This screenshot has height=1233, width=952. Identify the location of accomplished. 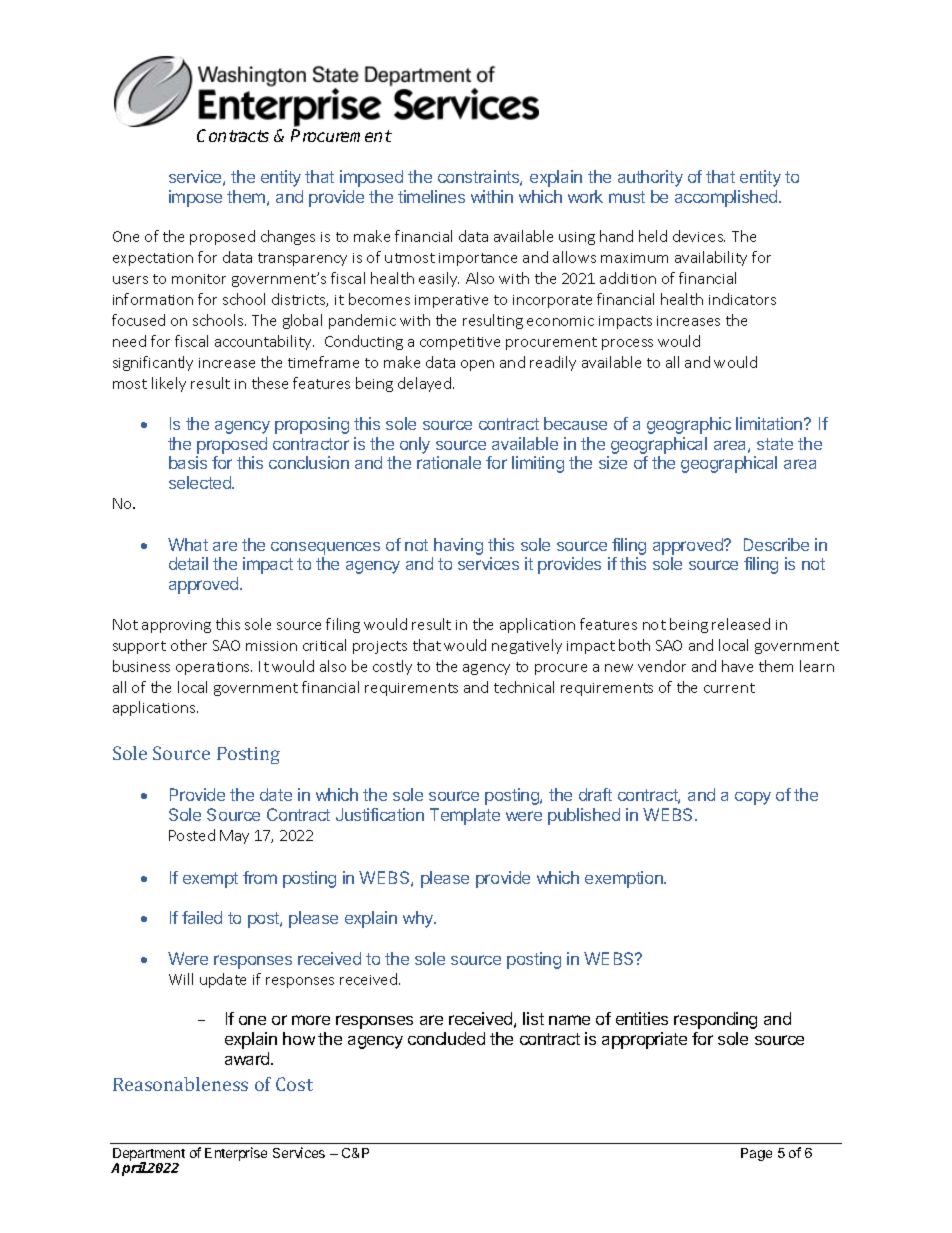
(727, 198).
